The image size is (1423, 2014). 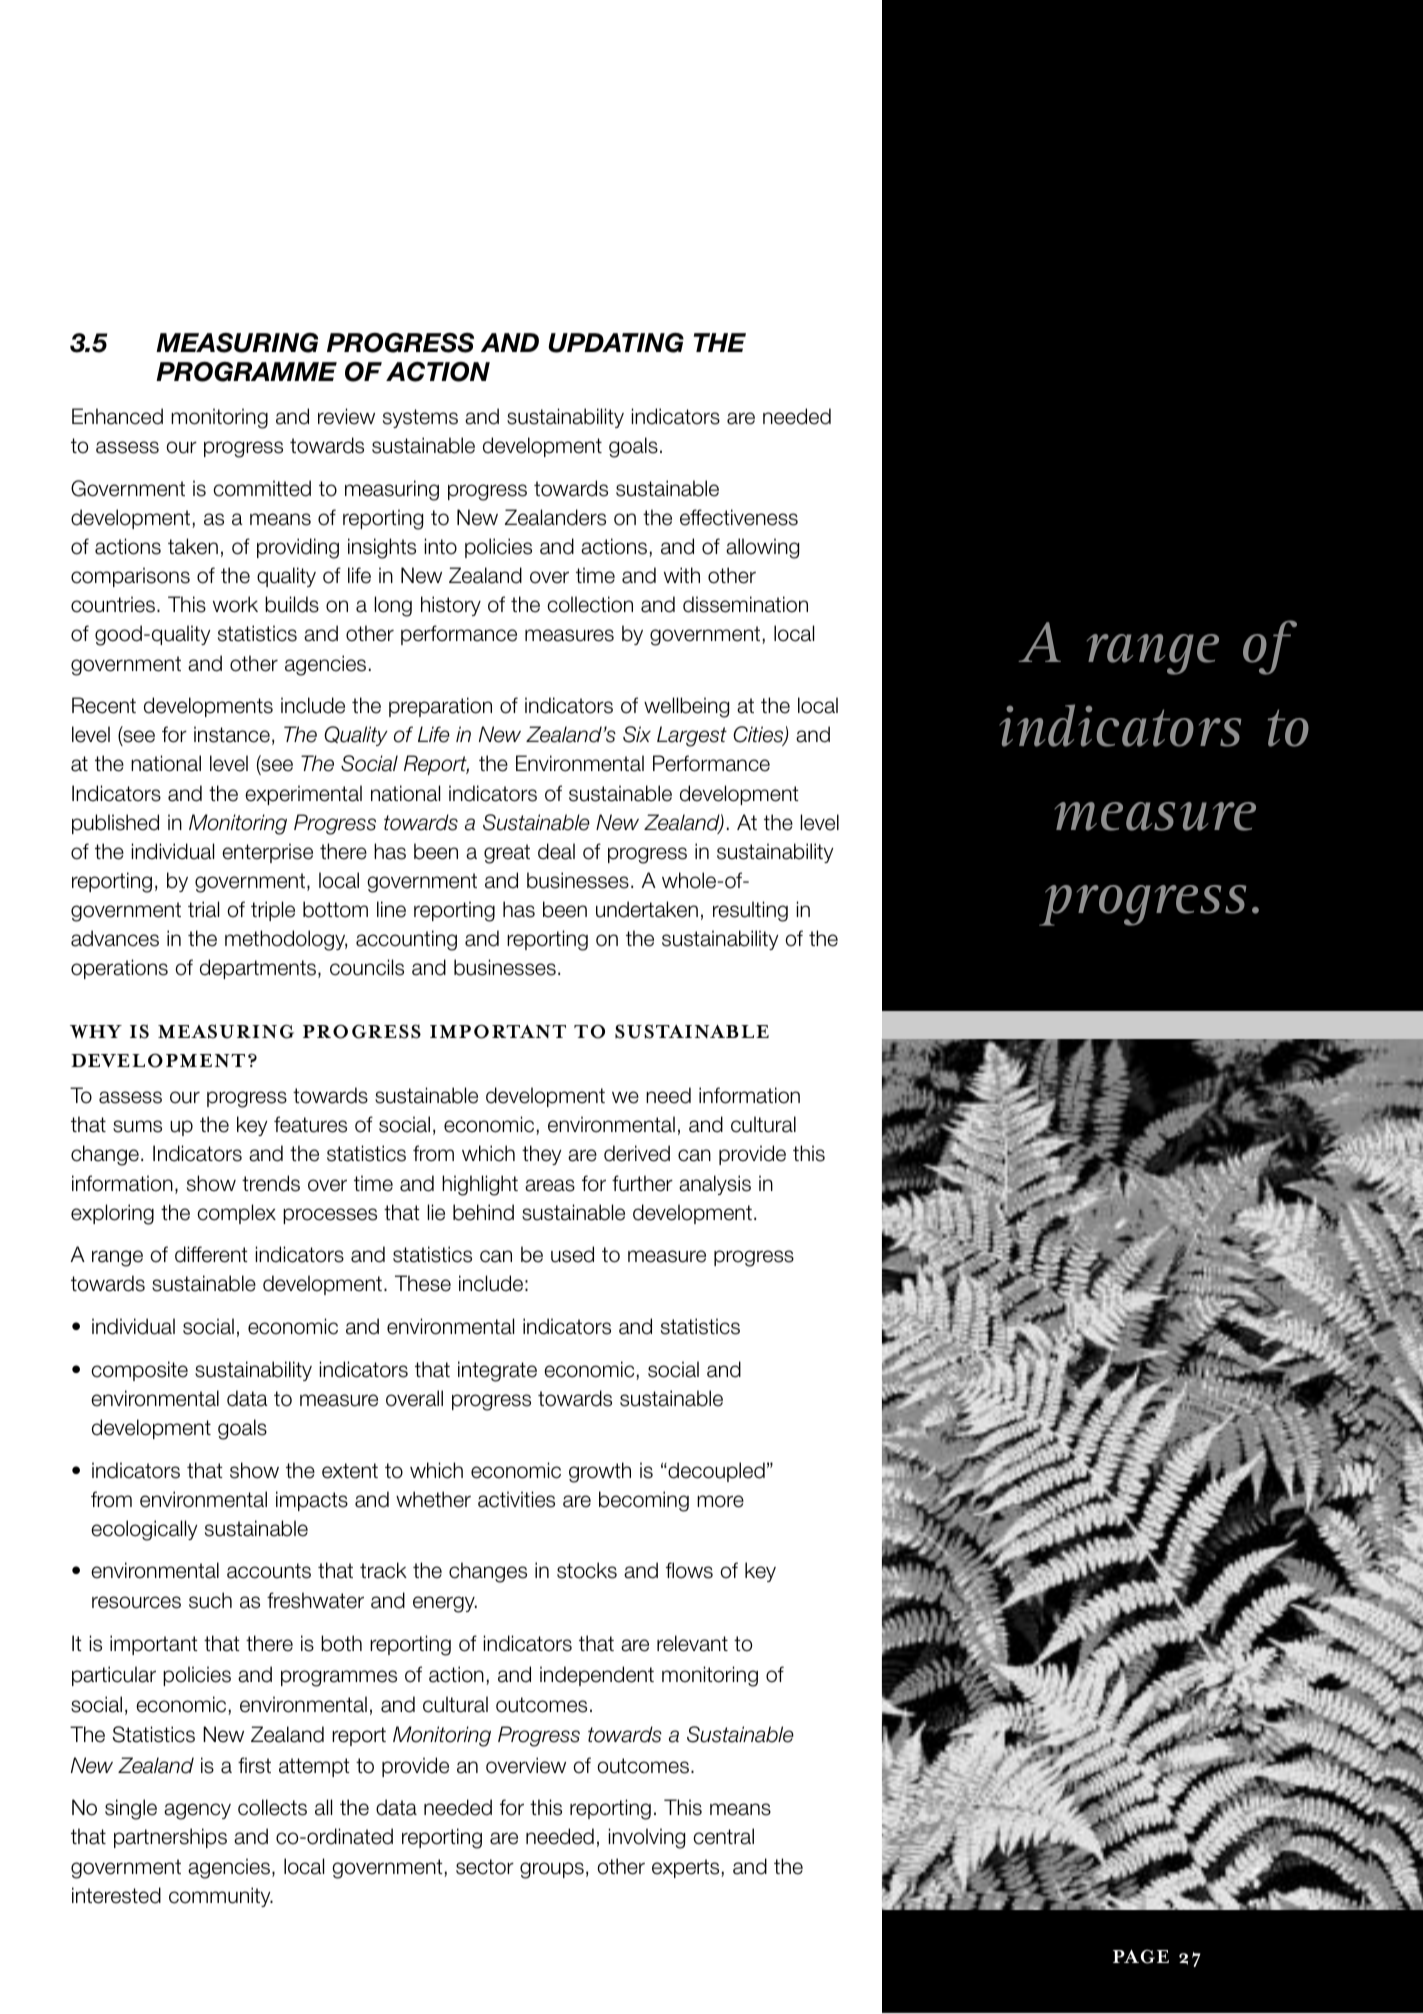 I want to click on decoupled, so click(x=715, y=1472).
